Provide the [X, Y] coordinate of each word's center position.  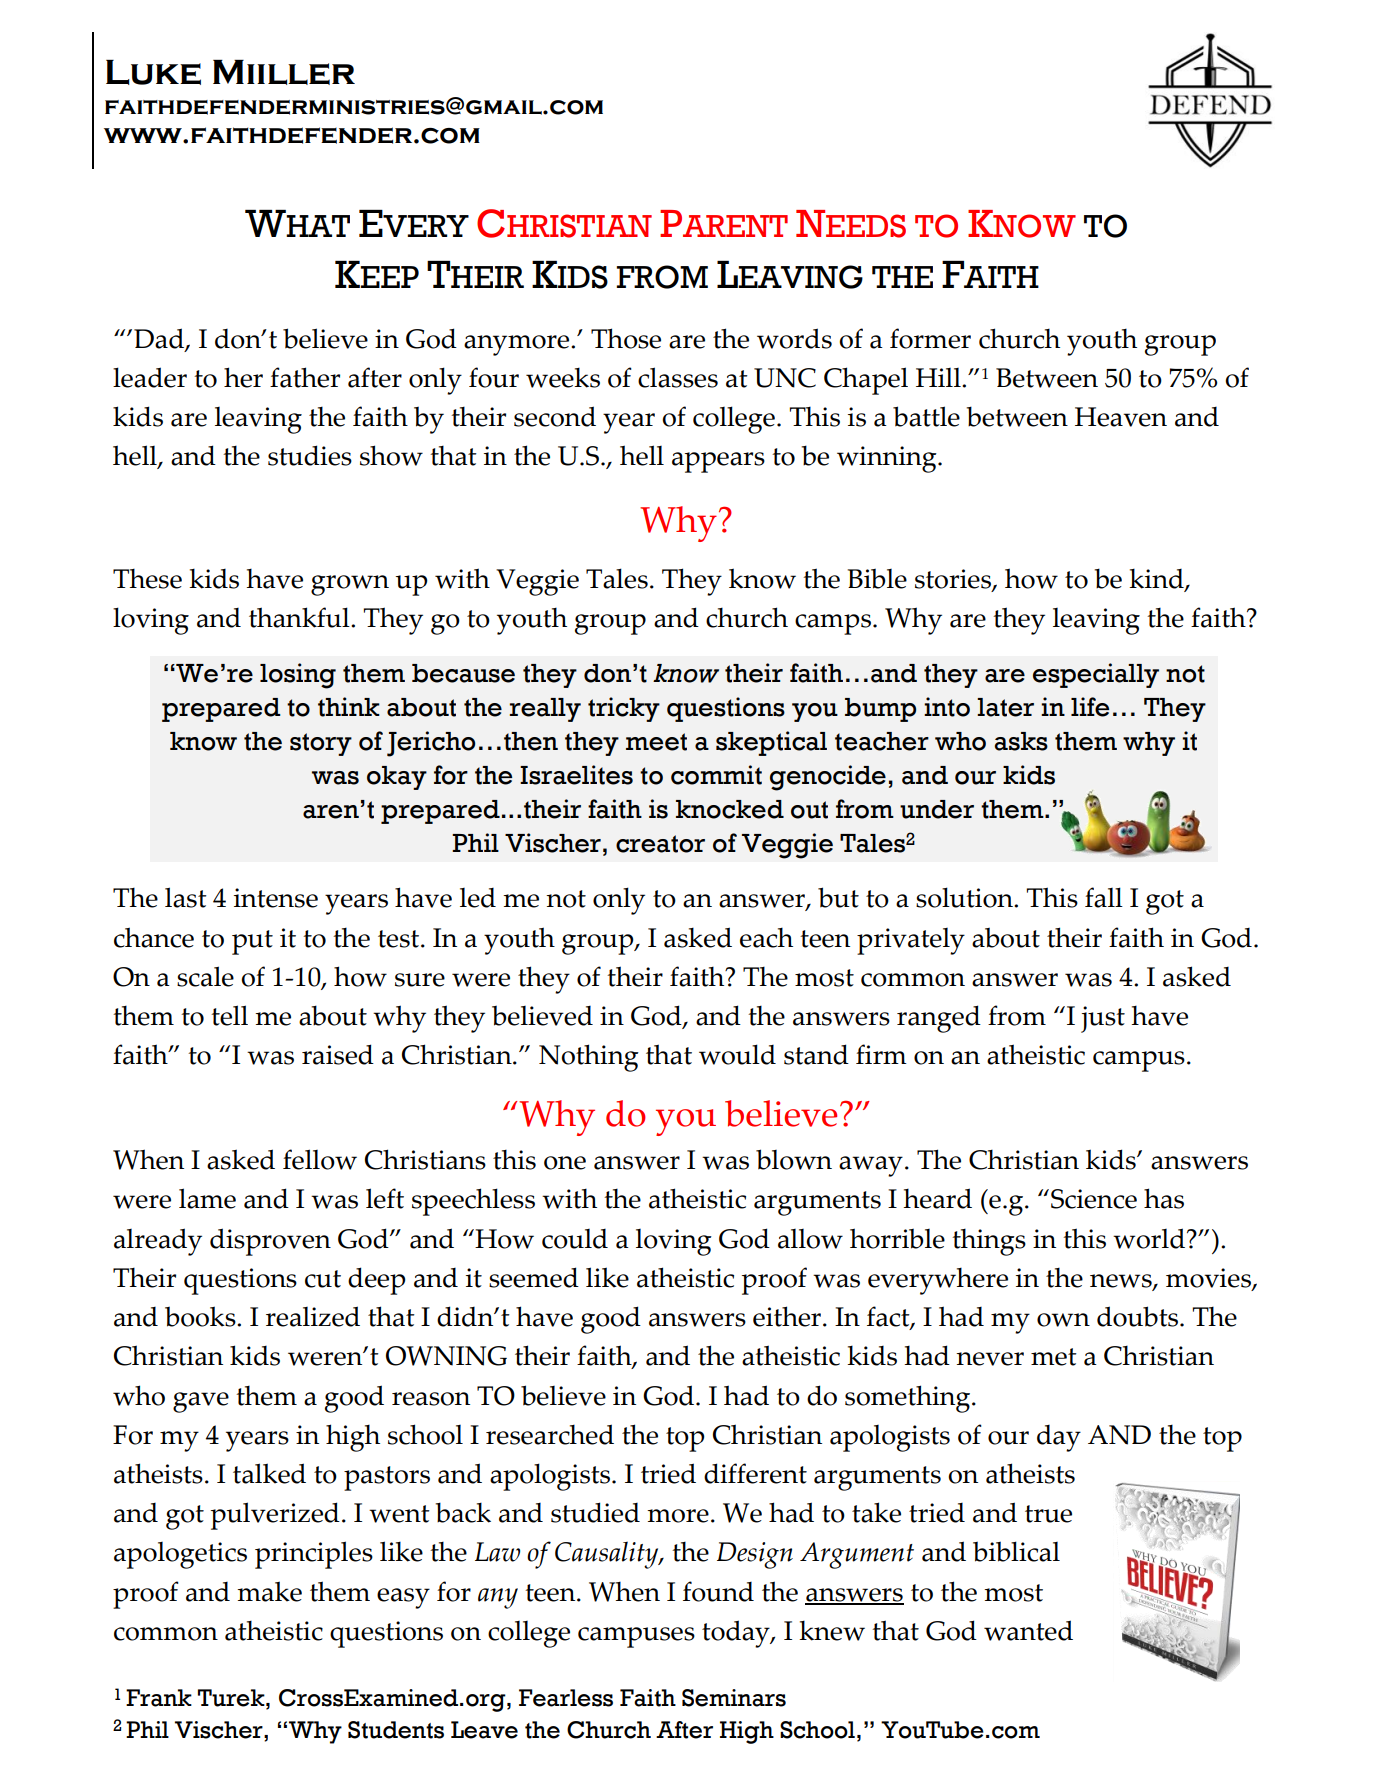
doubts [1139, 1316]
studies [310, 455]
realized [313, 1316]
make [269, 1591]
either [788, 1316]
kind [1157, 579]
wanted [1028, 1630]
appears [718, 462]
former [930, 338]
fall [1104, 897]
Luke [153, 72]
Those [626, 338]
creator [660, 844]
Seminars [734, 1698]
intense [276, 898]
